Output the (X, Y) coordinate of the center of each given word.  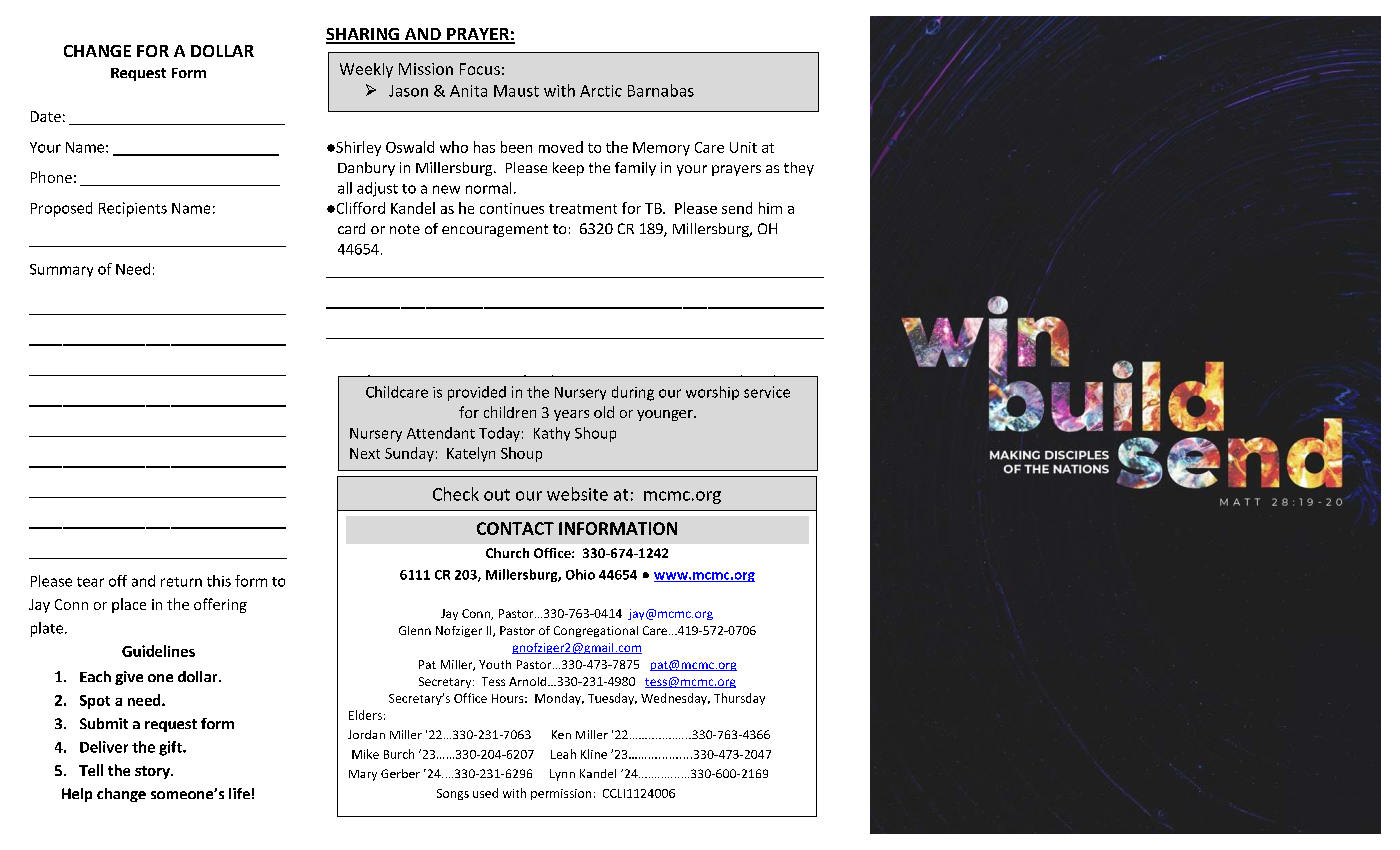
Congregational (596, 631)
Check (456, 494)
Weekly (366, 70)
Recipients (133, 209)
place (129, 605)
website (577, 494)
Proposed (61, 209)
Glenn (415, 630)
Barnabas (661, 90)
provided (477, 393)
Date (46, 116)
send (737, 208)
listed (757, 382)
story (153, 772)
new (446, 189)
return (181, 582)
